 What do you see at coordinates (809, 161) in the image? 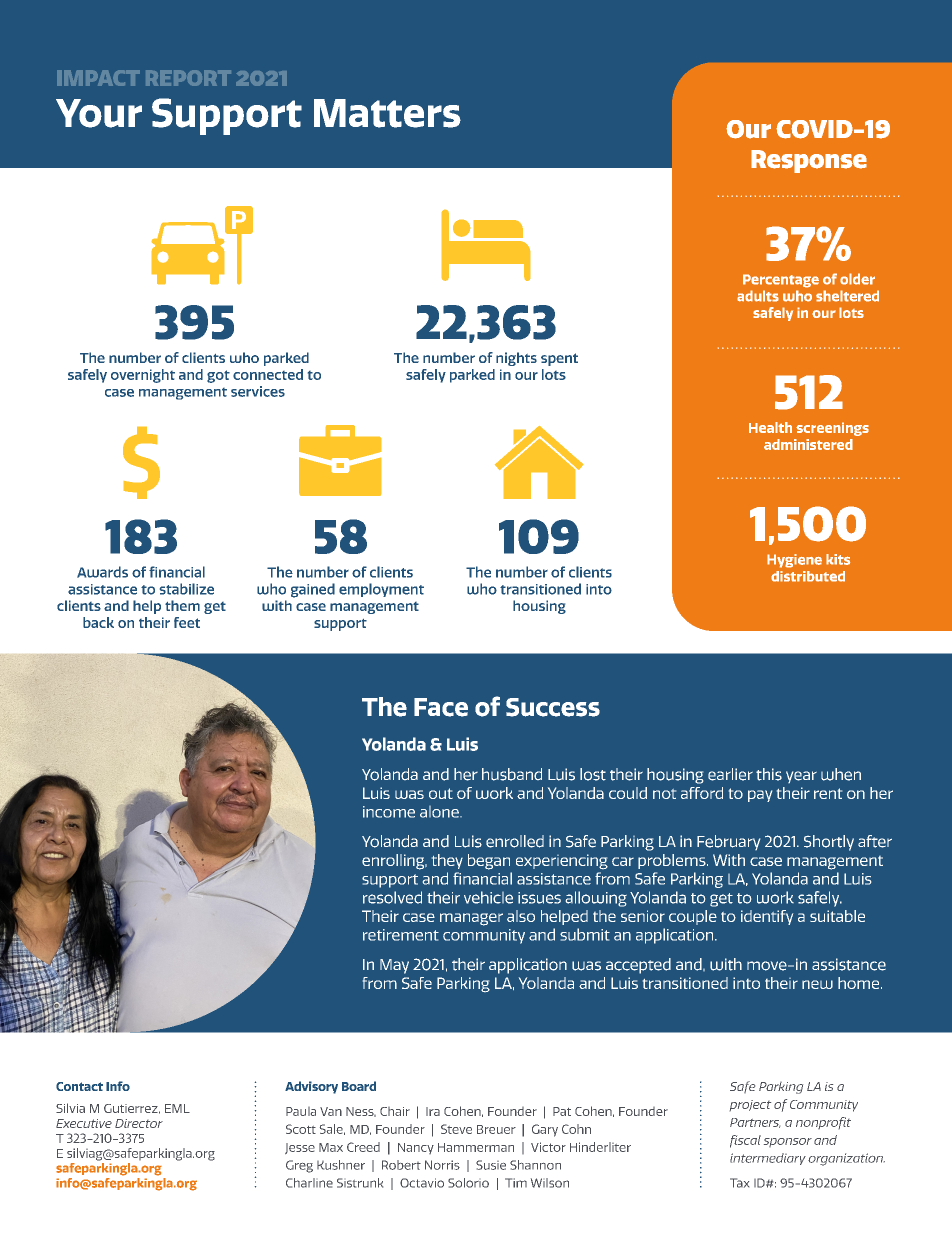
I see `Response` at bounding box center [809, 161].
